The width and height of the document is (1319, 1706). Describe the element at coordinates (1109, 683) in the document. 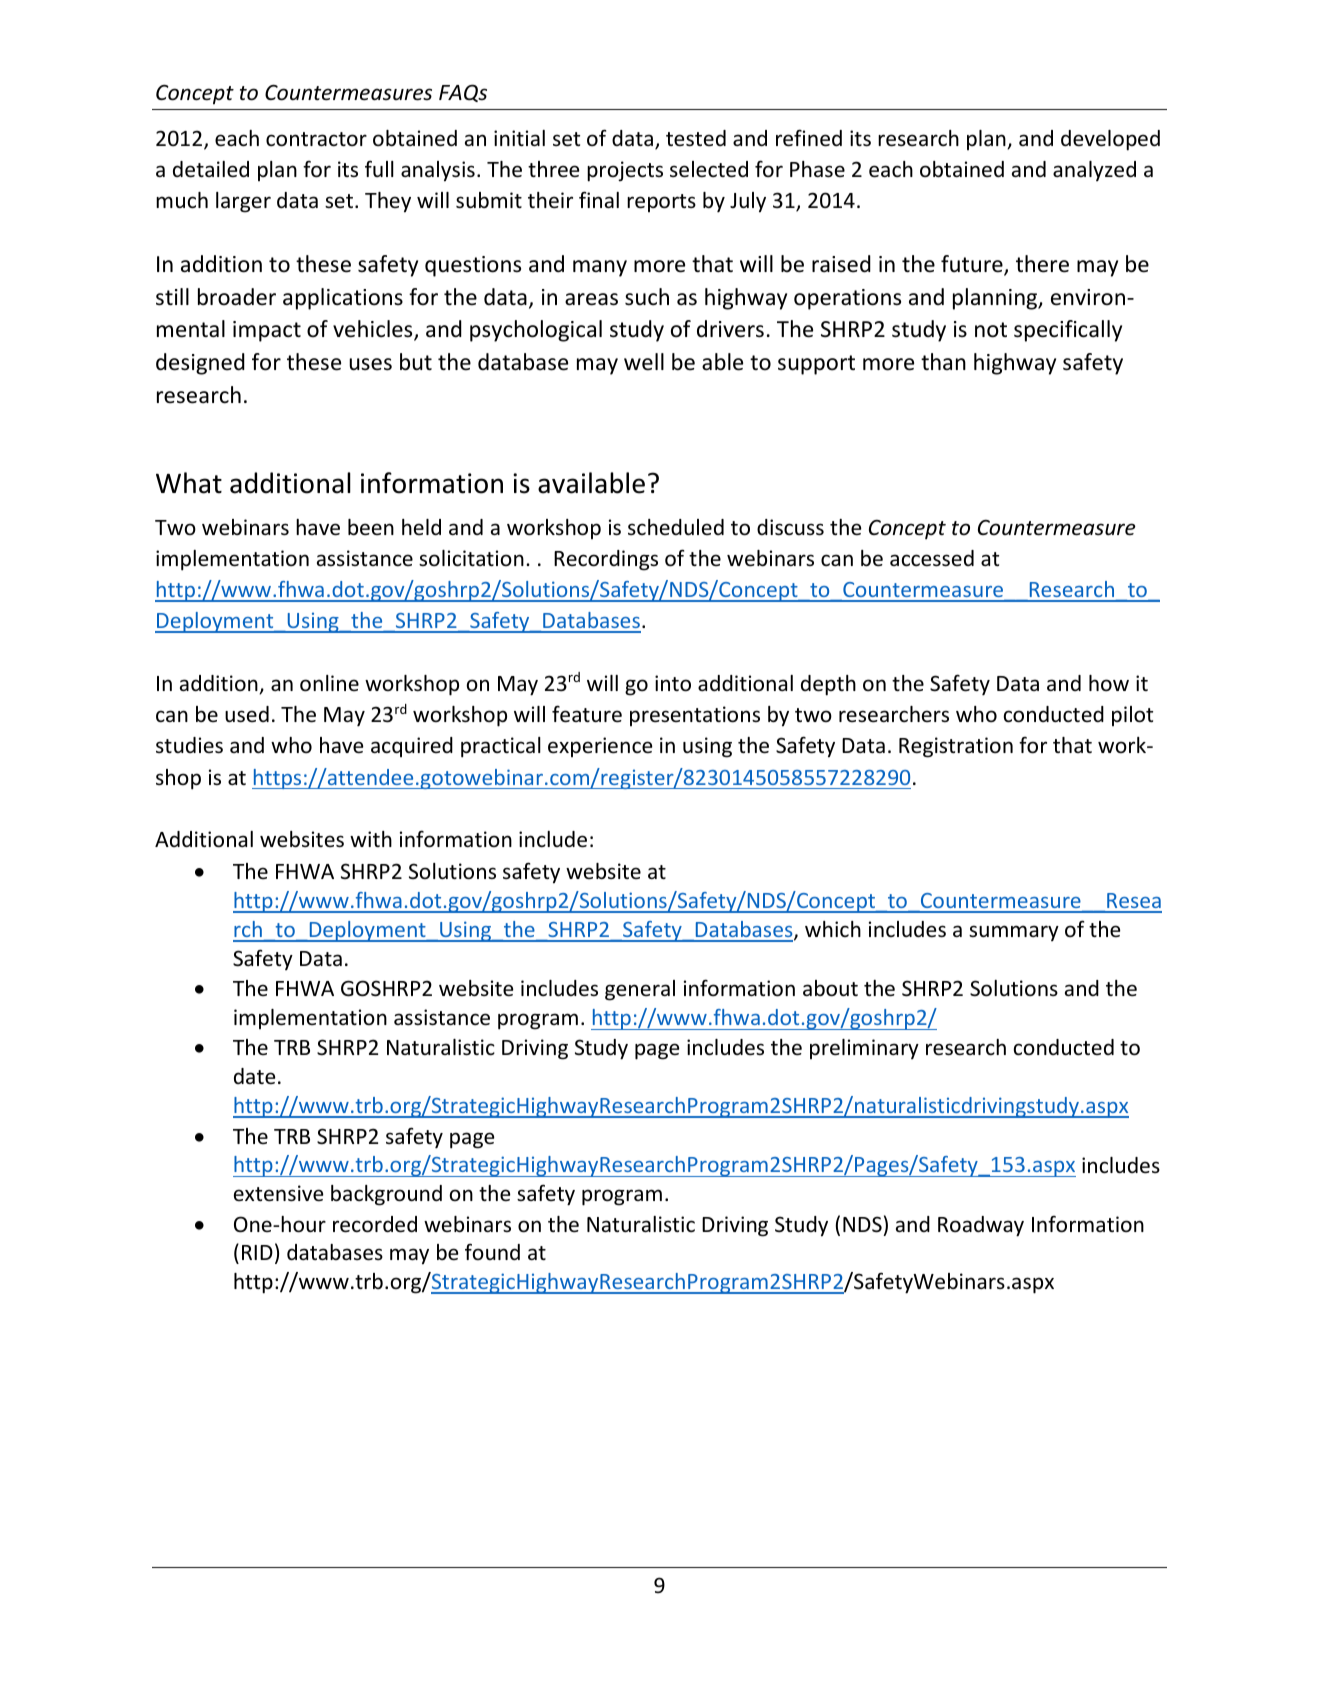

I see `how` at that location.
